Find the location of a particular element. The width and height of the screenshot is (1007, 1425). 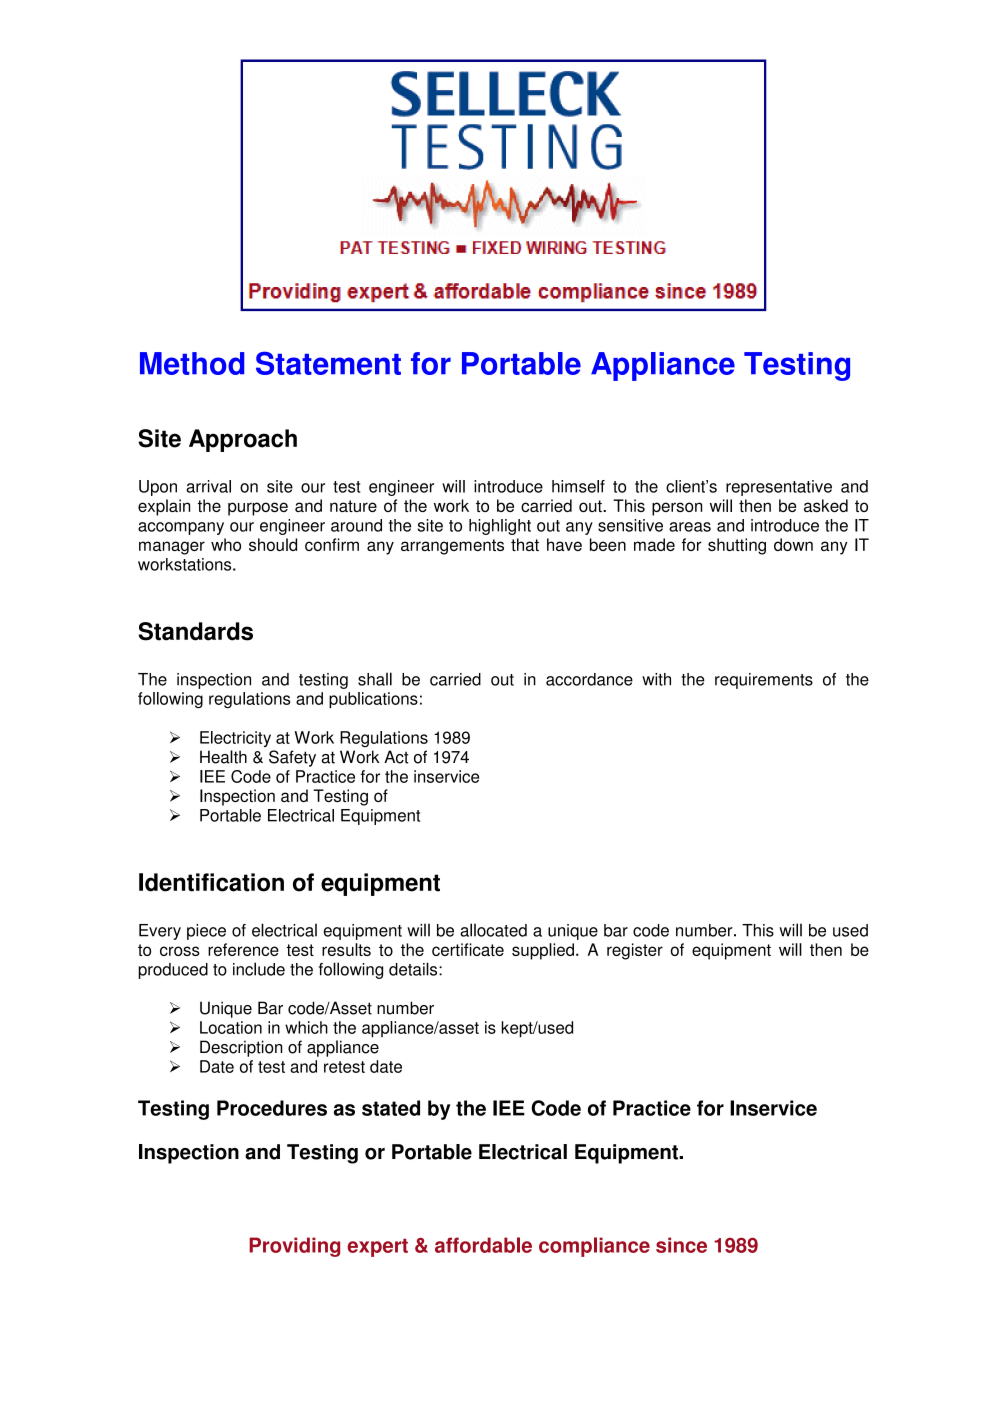

requirements is located at coordinates (764, 681).
